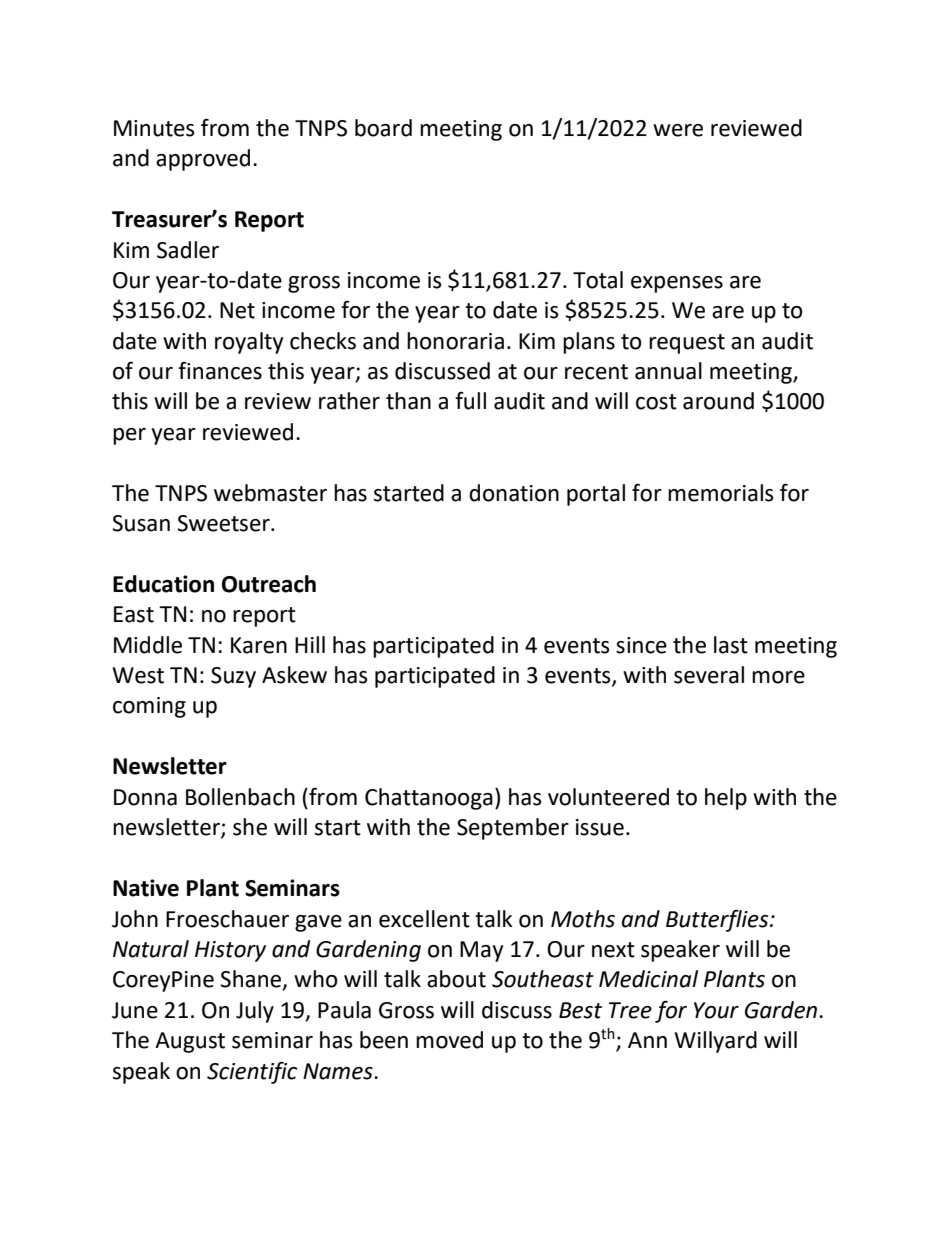 The height and width of the screenshot is (1233, 952). I want to click on August, so click(190, 1042).
